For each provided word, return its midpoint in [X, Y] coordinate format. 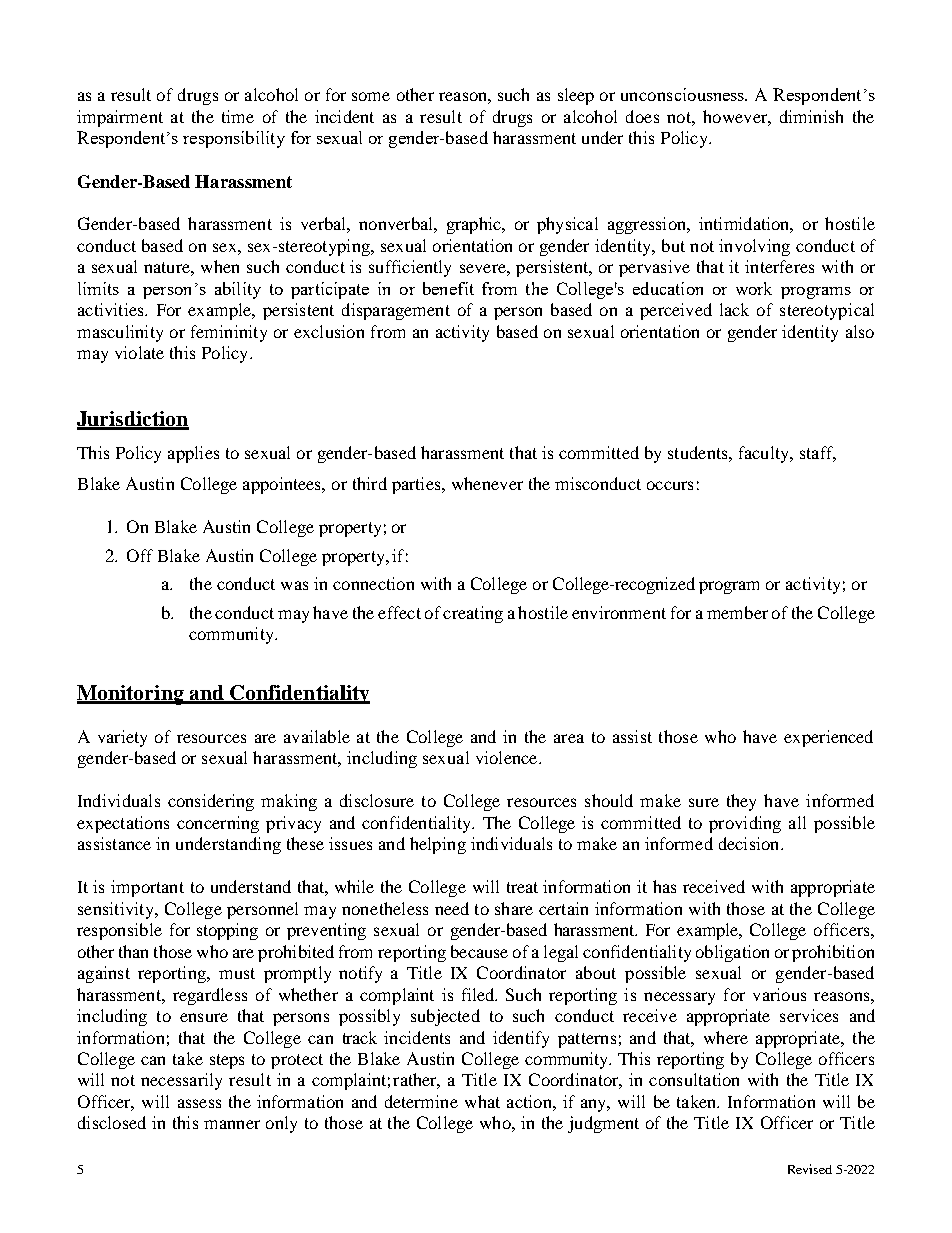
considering [211, 802]
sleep [576, 96]
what [482, 1101]
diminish [811, 116]
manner [232, 1124]
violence [508, 757]
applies [193, 454]
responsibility [234, 139]
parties [417, 485]
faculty [765, 454]
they [741, 802]
